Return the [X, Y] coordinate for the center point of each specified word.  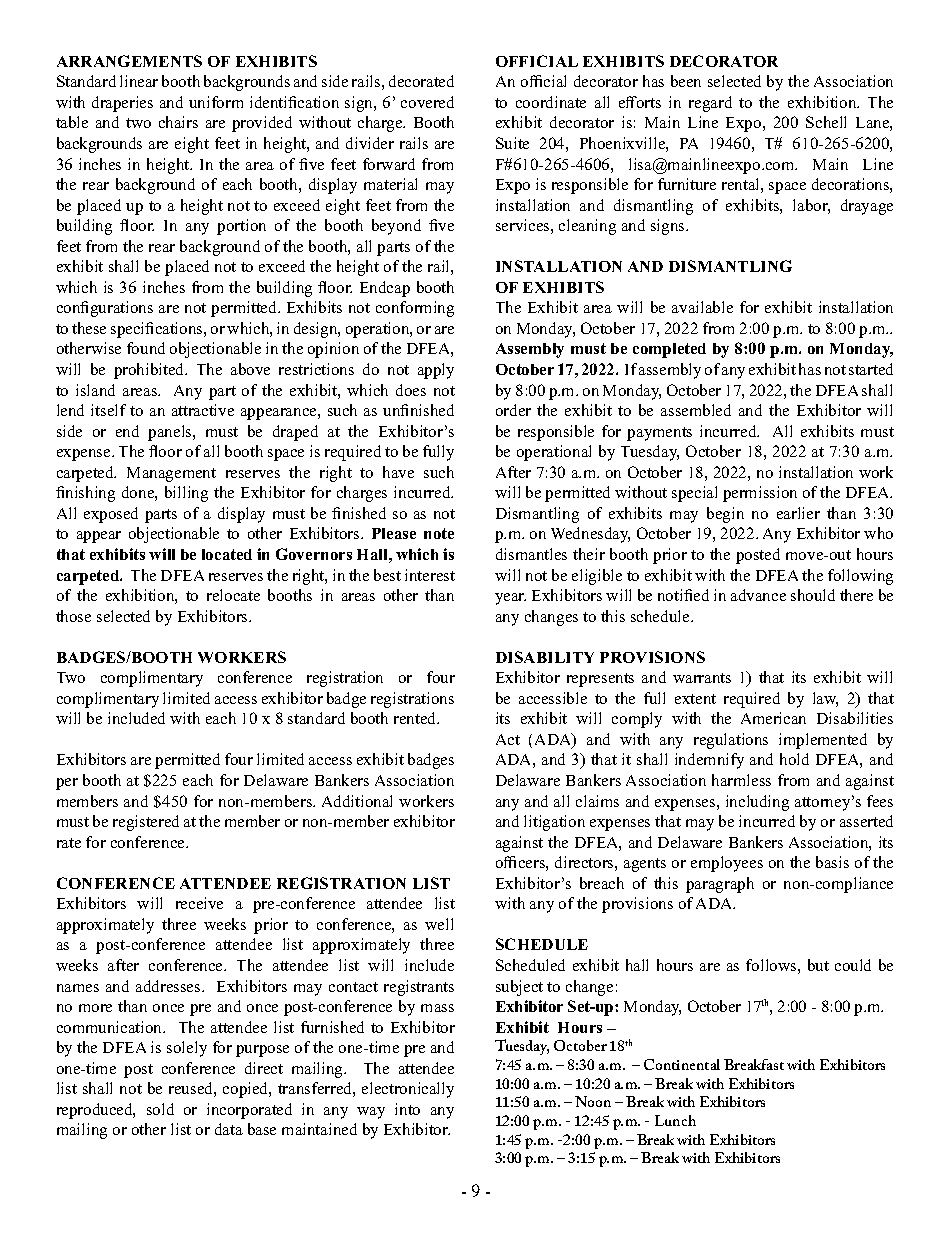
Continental [682, 1064]
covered [427, 102]
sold [160, 1109]
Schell [826, 122]
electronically [408, 1090]
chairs [178, 122]
